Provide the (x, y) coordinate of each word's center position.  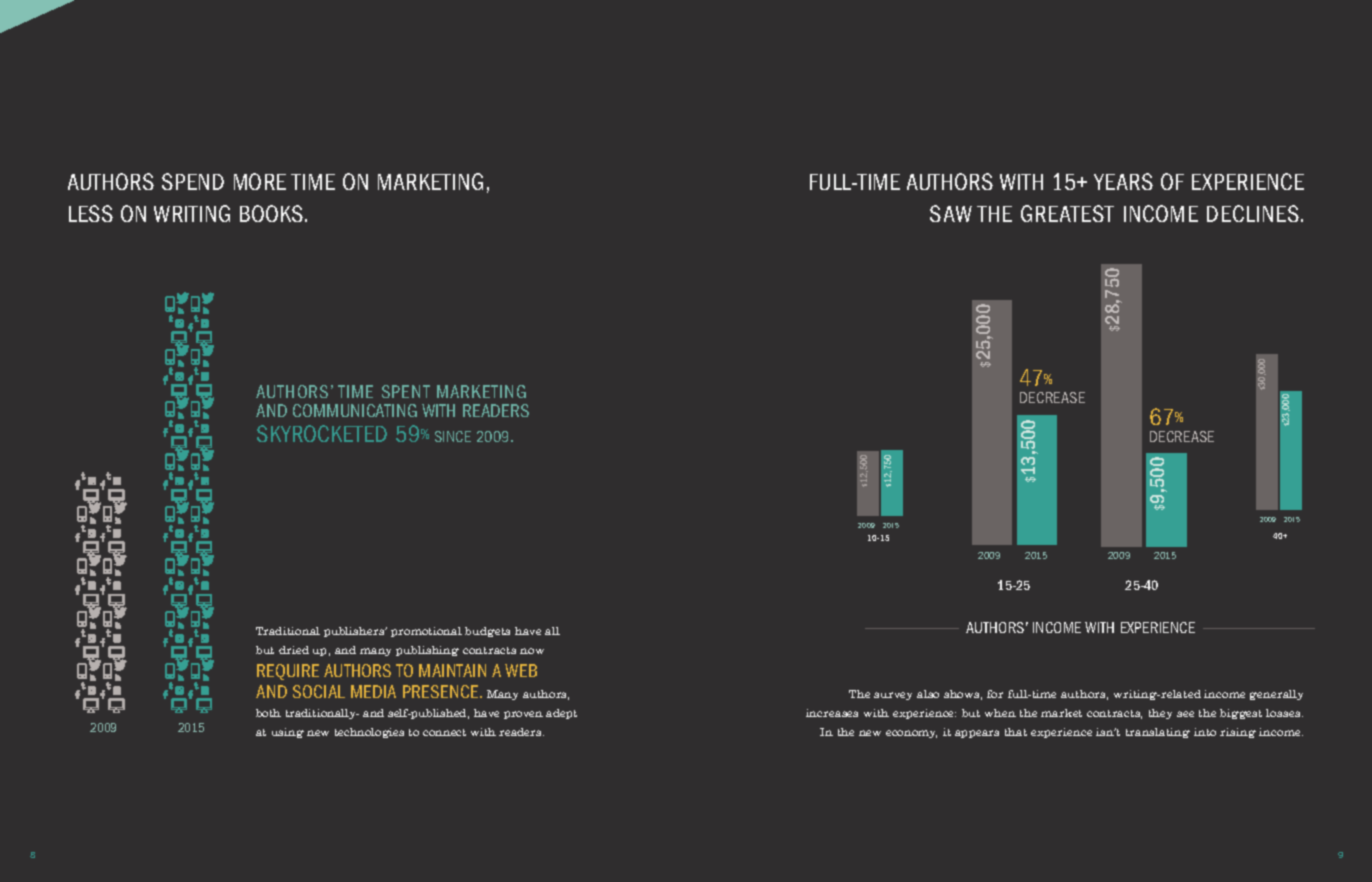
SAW (951, 213)
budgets (487, 632)
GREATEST (1067, 213)
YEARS (1123, 181)
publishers (355, 632)
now (532, 651)
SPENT (406, 391)
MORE (260, 181)
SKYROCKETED (322, 433)
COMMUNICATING (355, 410)
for (995, 694)
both (268, 713)
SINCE (453, 436)
